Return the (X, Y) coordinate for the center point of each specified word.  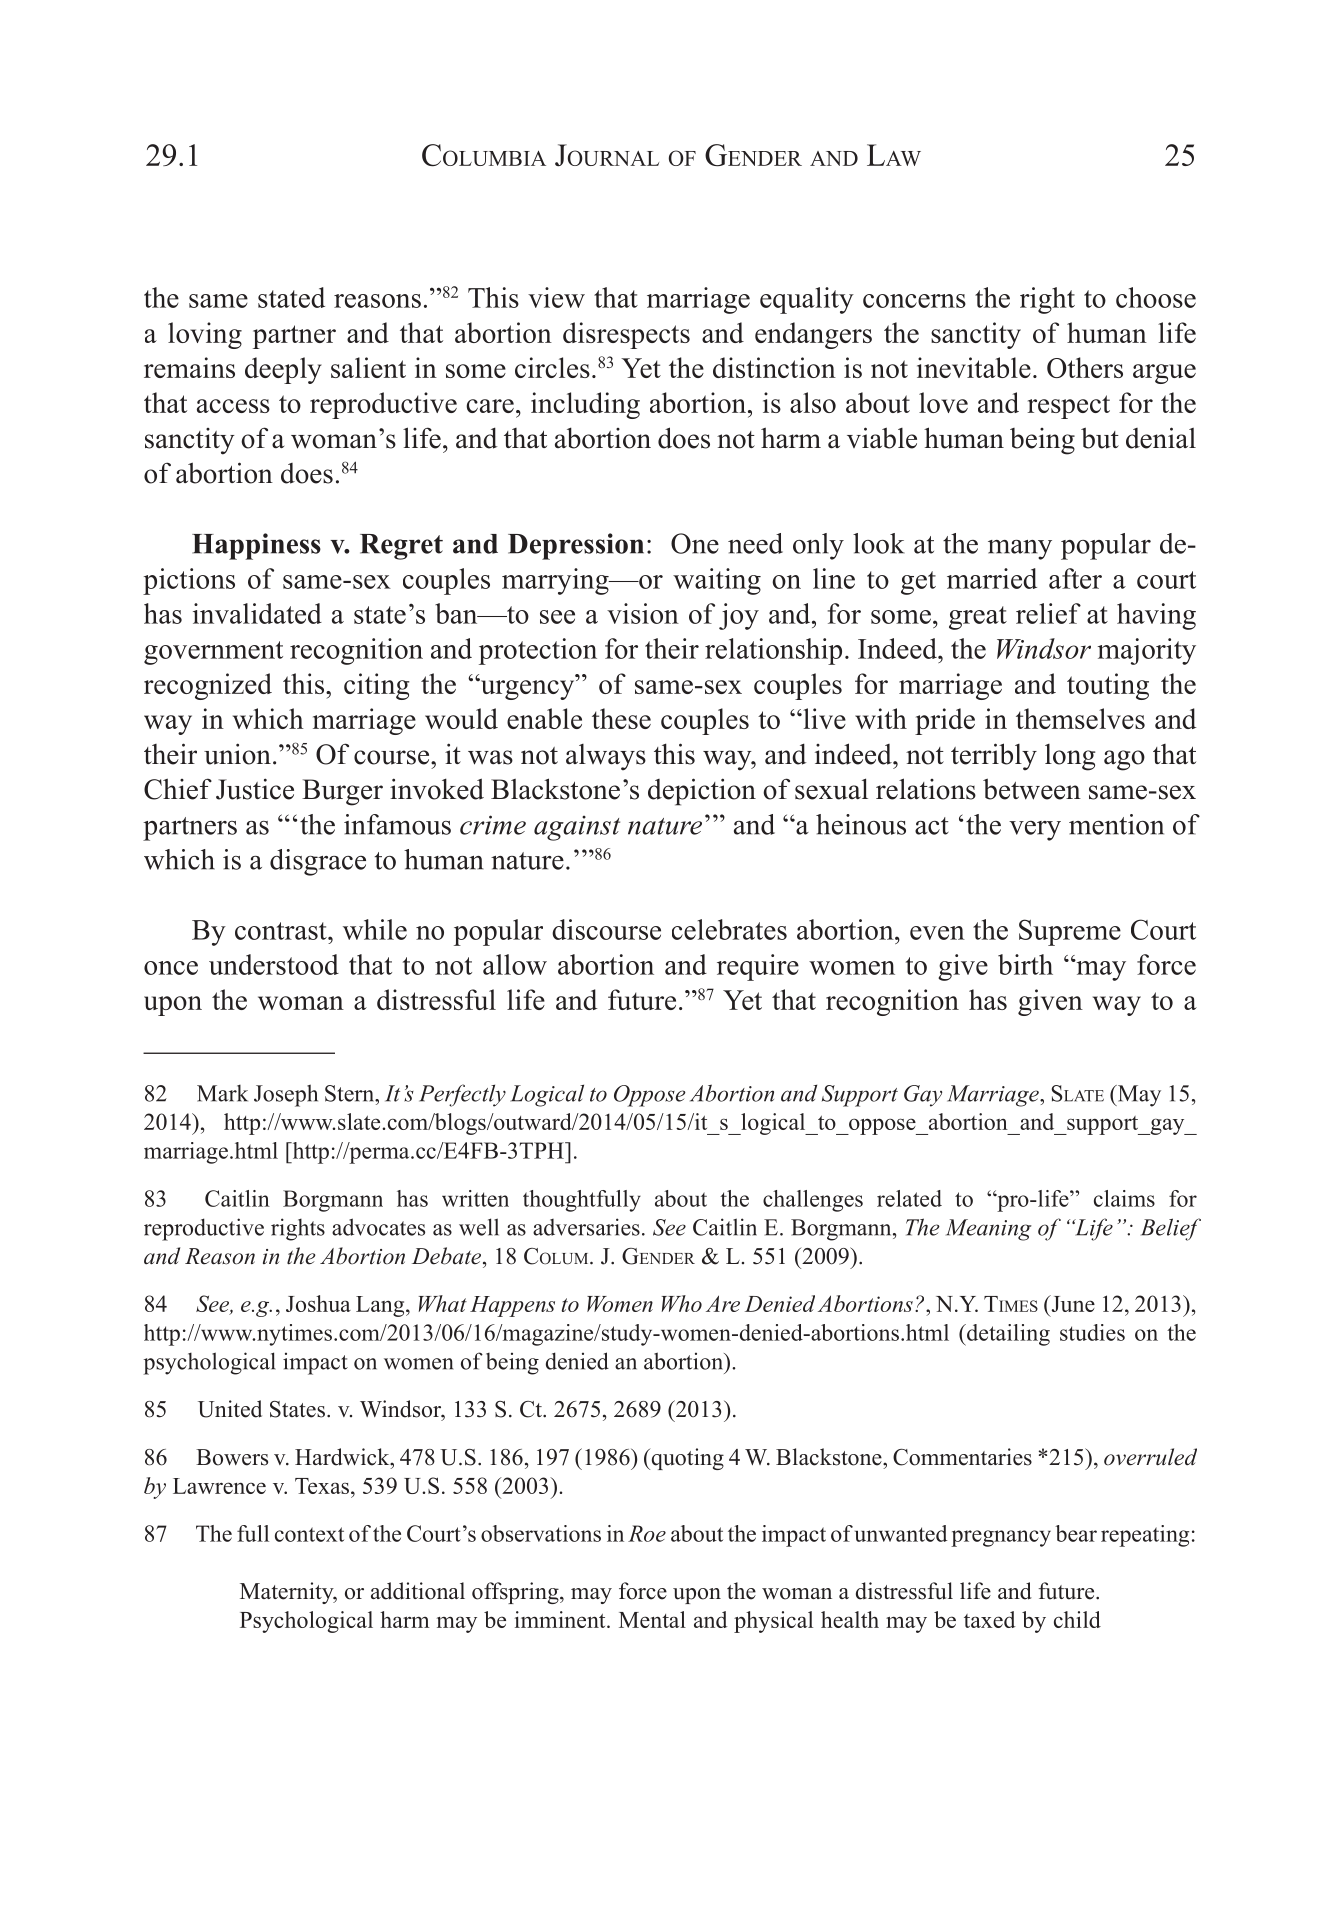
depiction (702, 792)
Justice (255, 789)
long (1070, 757)
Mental (652, 1619)
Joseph (286, 1095)
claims (1124, 1198)
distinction (774, 367)
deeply (283, 370)
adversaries (586, 1227)
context (309, 1534)
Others (1085, 367)
